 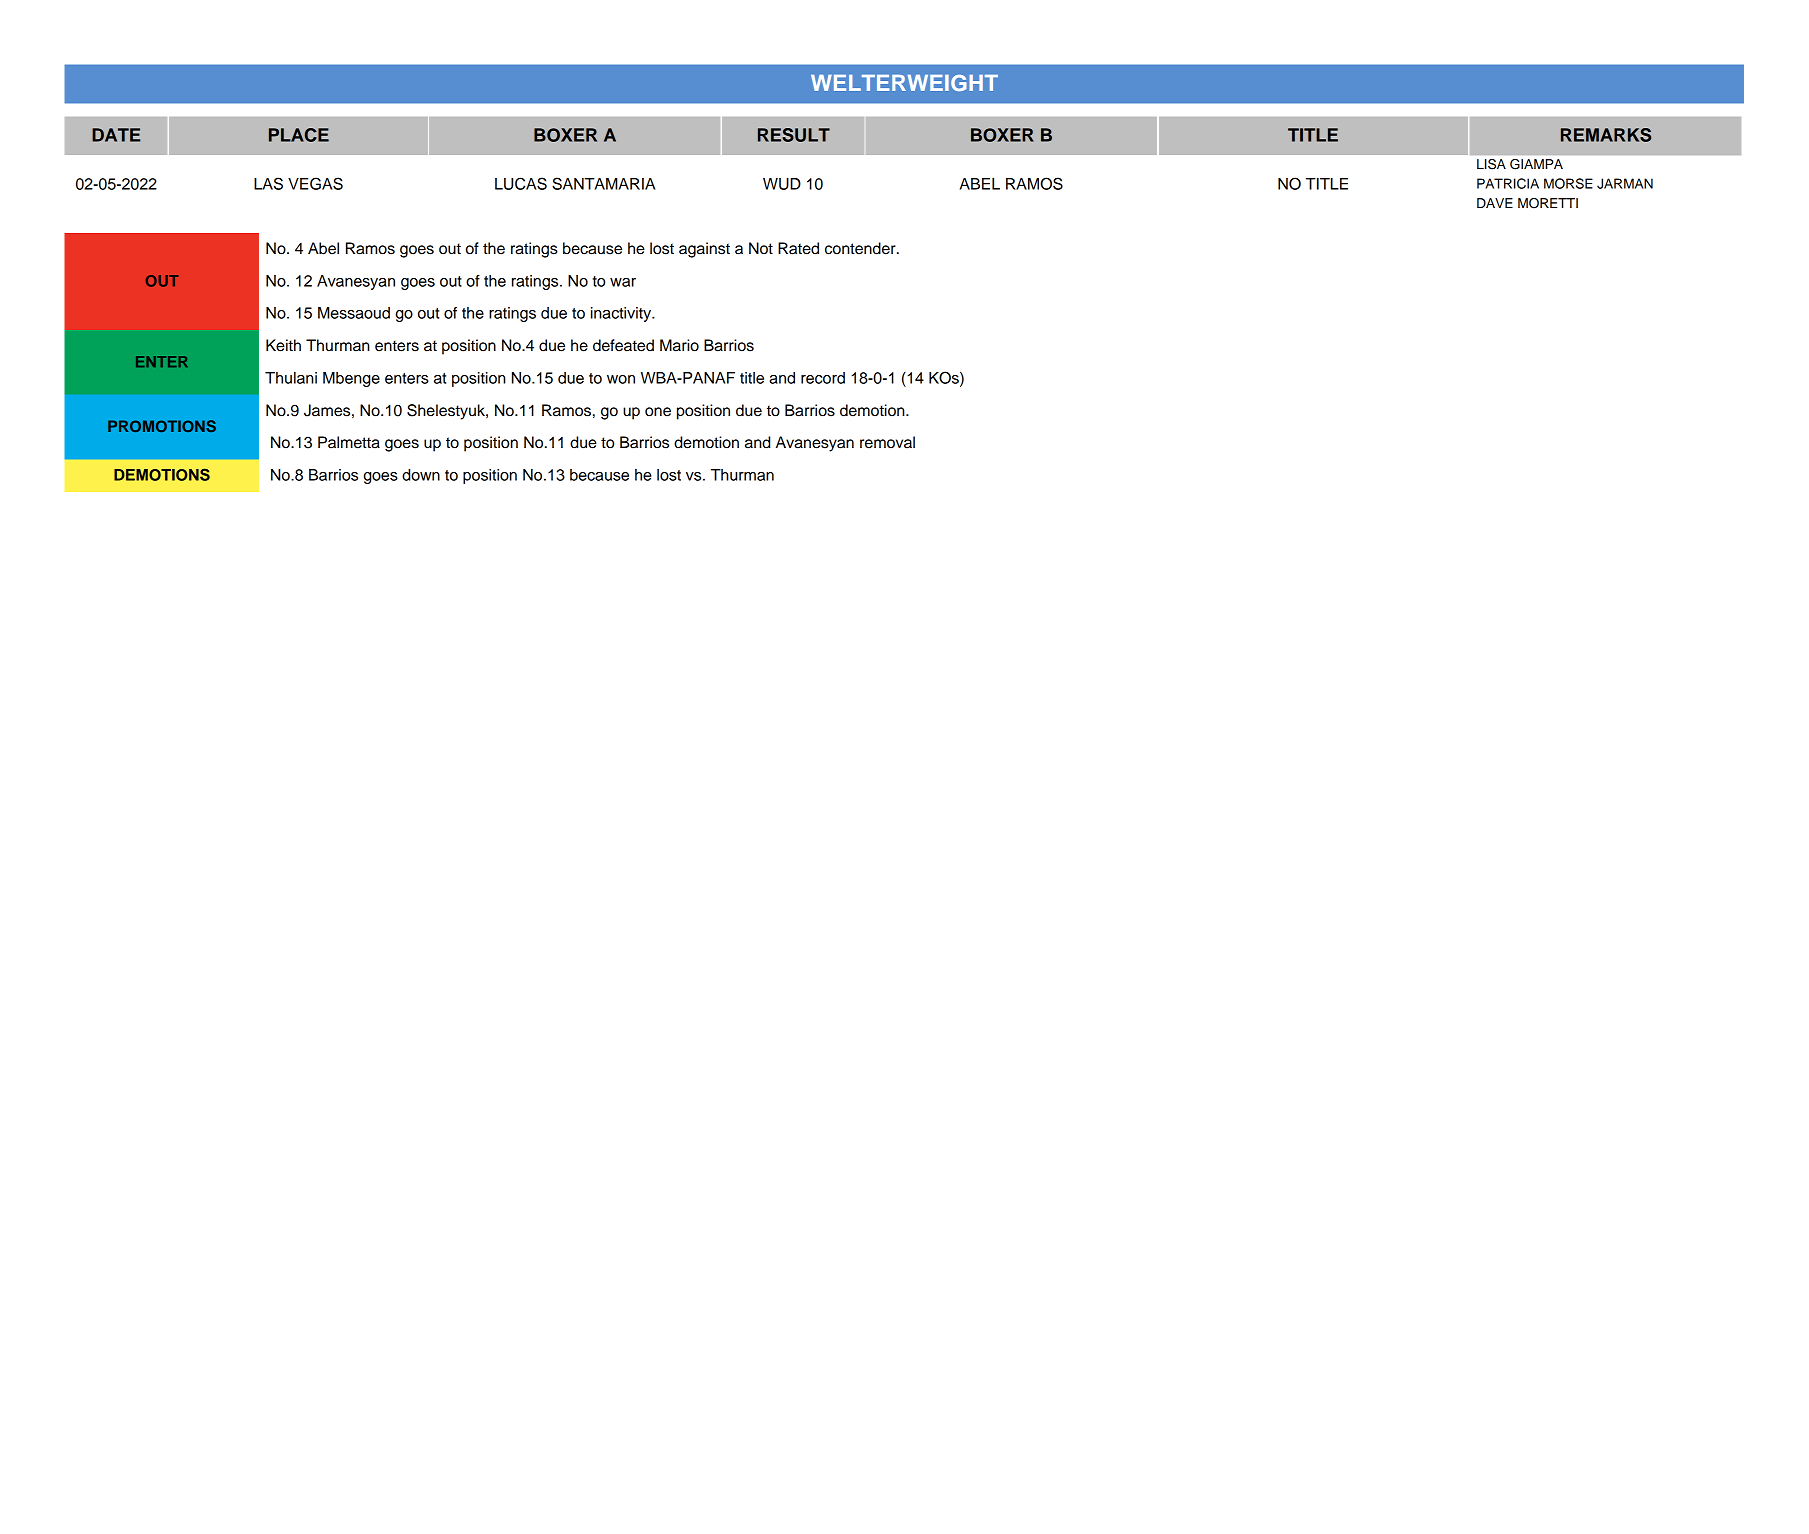 What do you see at coordinates (623, 282) in the screenshot?
I see `war` at bounding box center [623, 282].
